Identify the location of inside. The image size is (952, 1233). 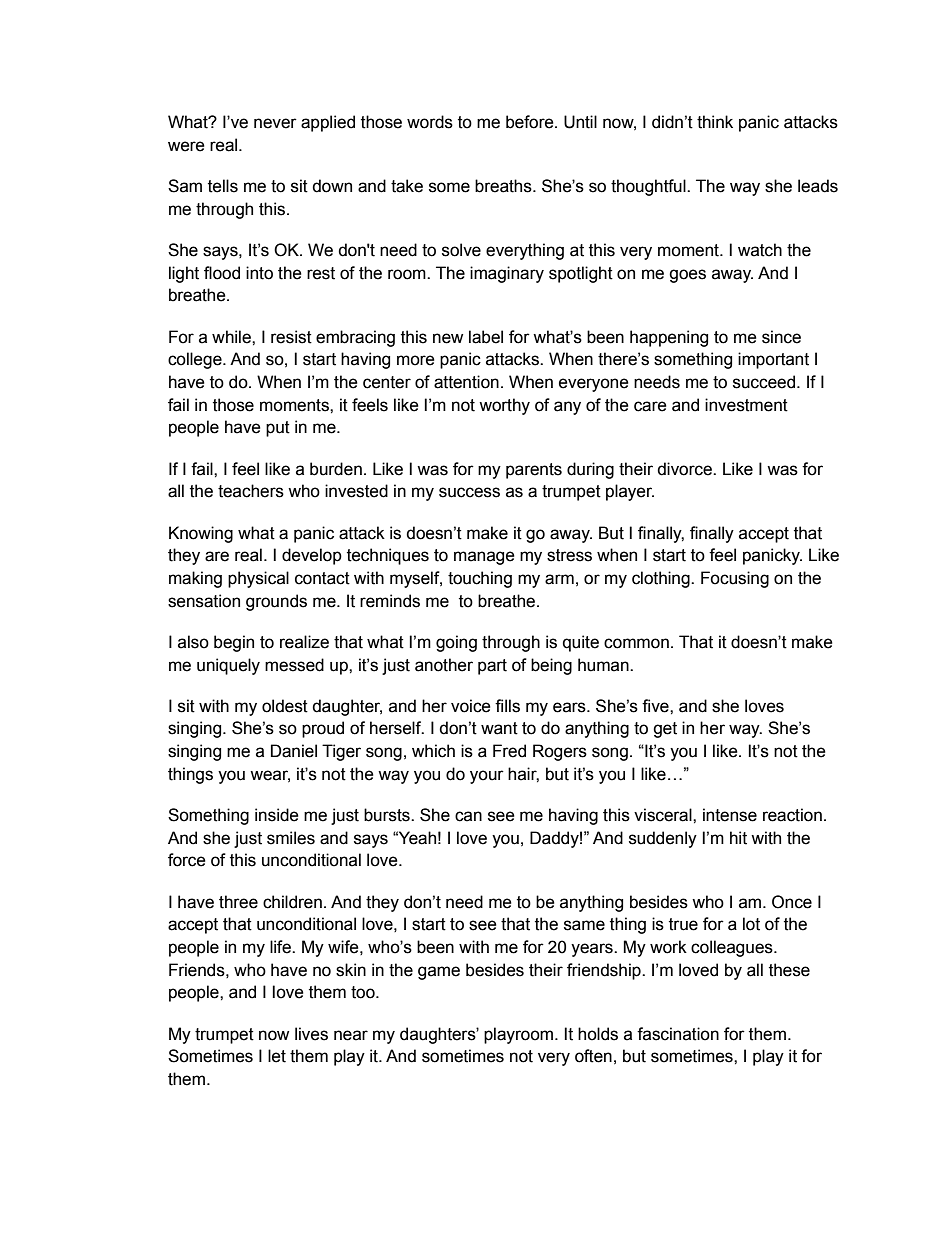
(277, 815).
